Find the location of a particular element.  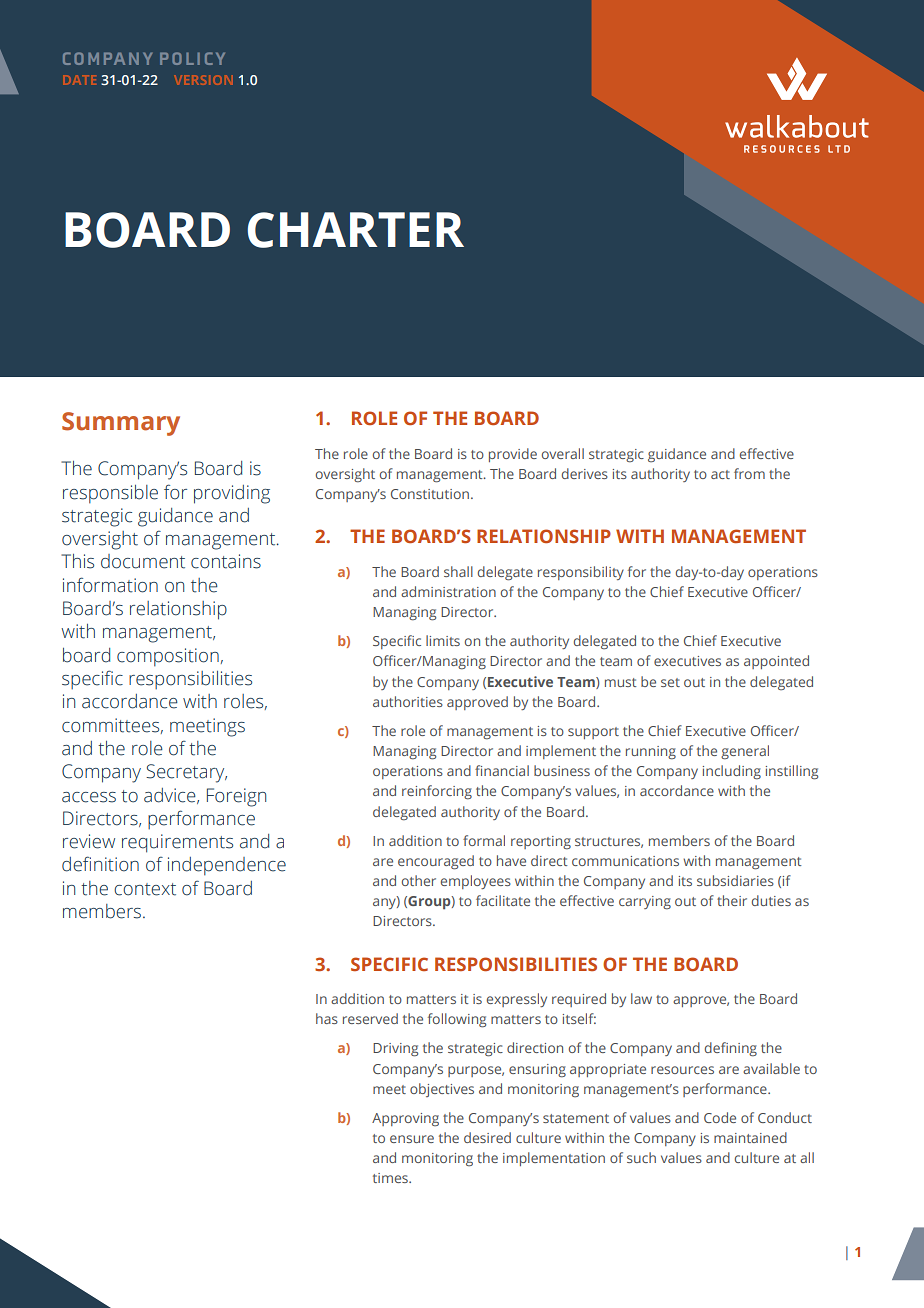

CHARTER is located at coordinates (356, 230).
